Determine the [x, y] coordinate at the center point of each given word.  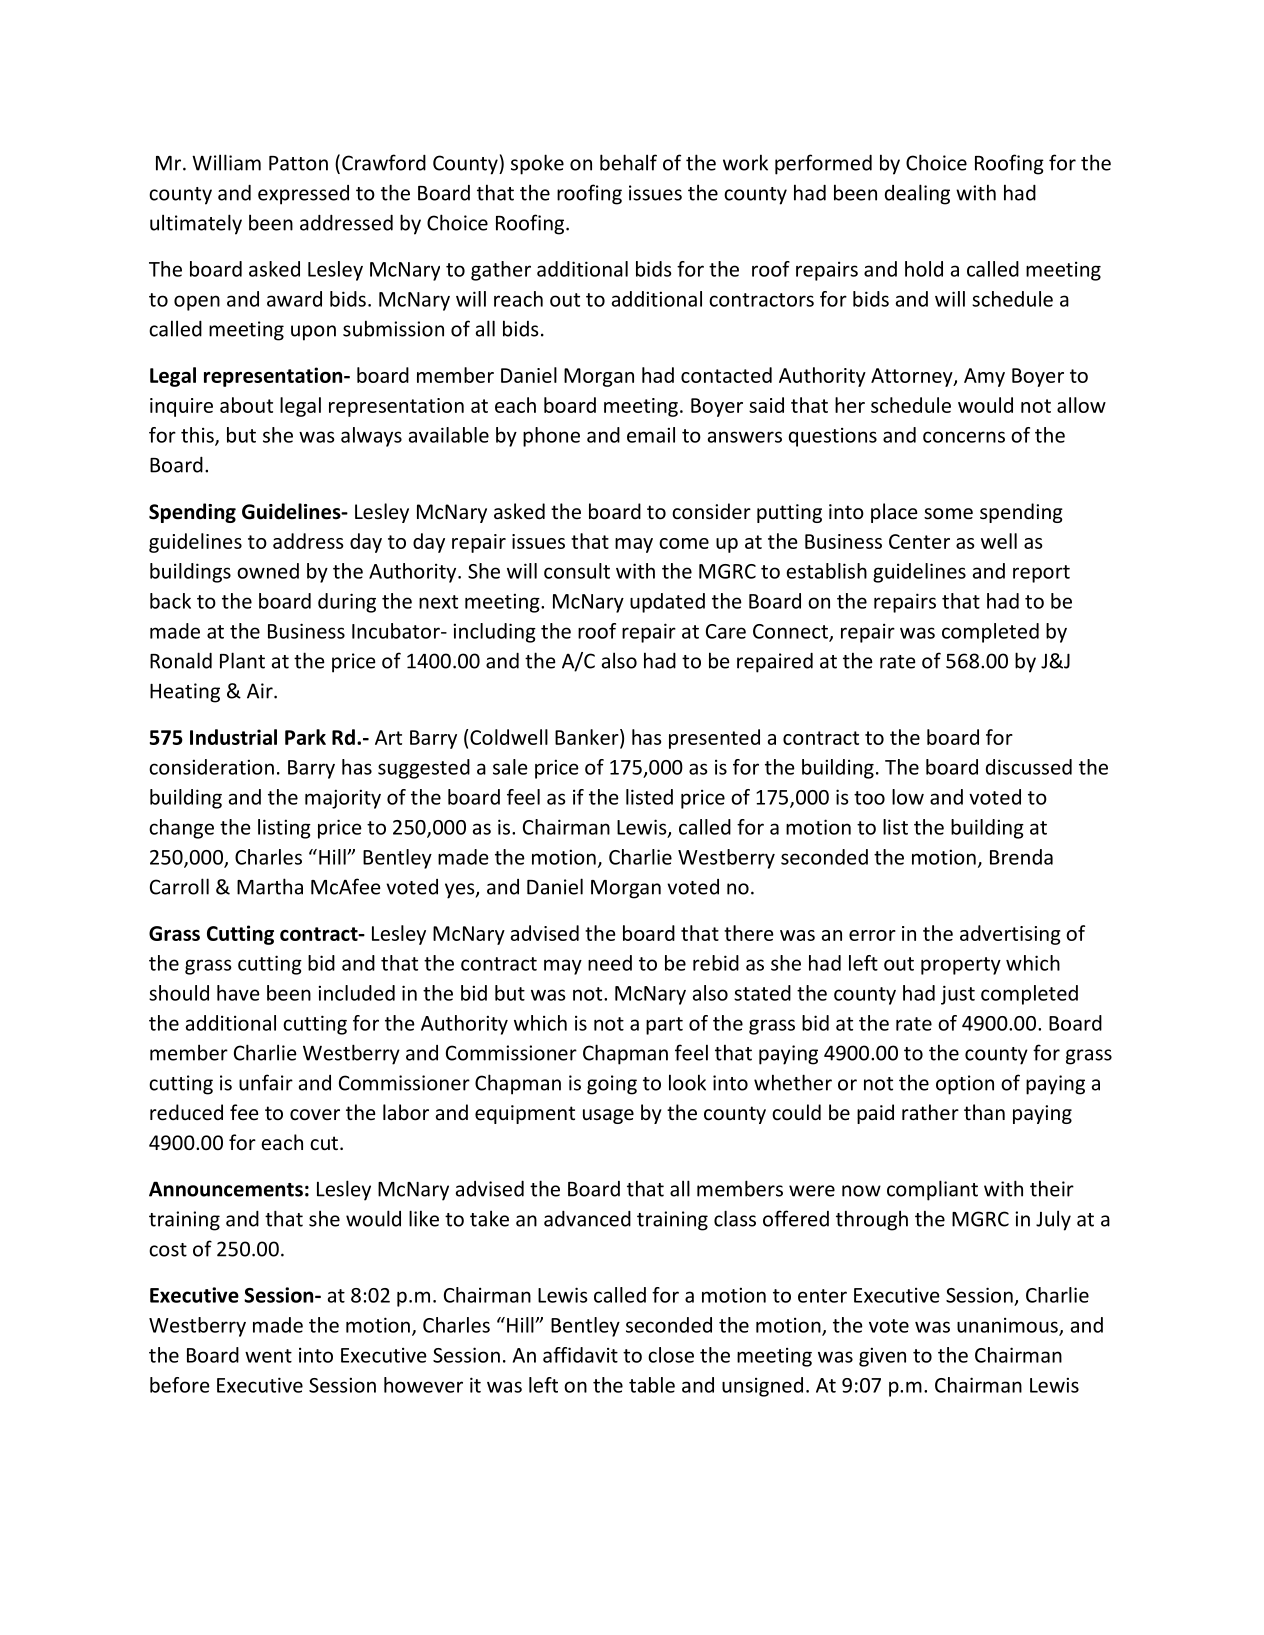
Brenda [1021, 857]
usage [608, 1116]
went [268, 1356]
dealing [917, 194]
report [1041, 574]
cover [315, 1115]
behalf [628, 162]
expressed [303, 195]
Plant [242, 660]
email [651, 435]
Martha [270, 886]
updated [667, 603]
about [246, 405]
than [984, 1112]
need [610, 963]
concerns [964, 437]
